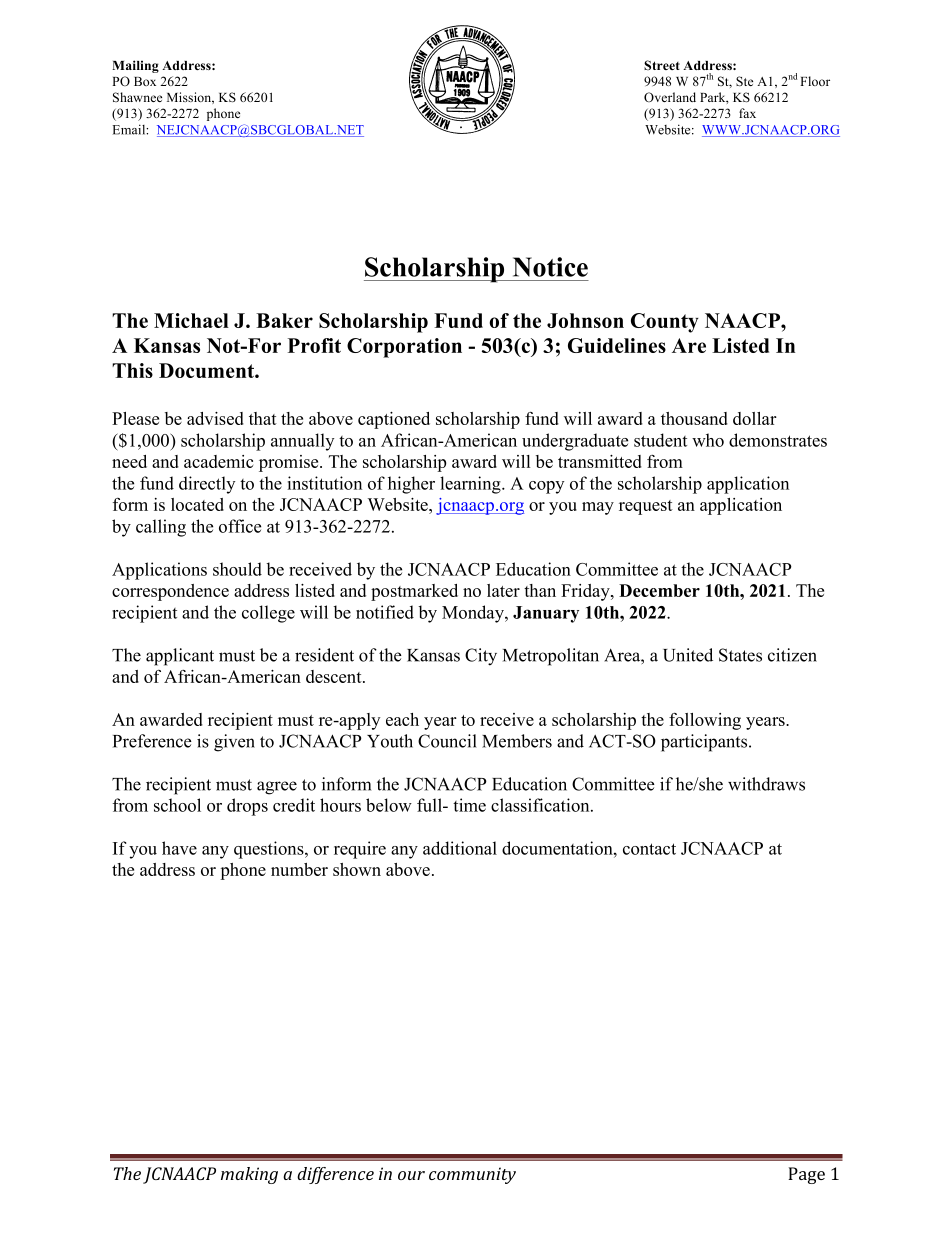 The height and width of the image is (1233, 952). What do you see at coordinates (471, 485) in the image?
I see `learning` at bounding box center [471, 485].
